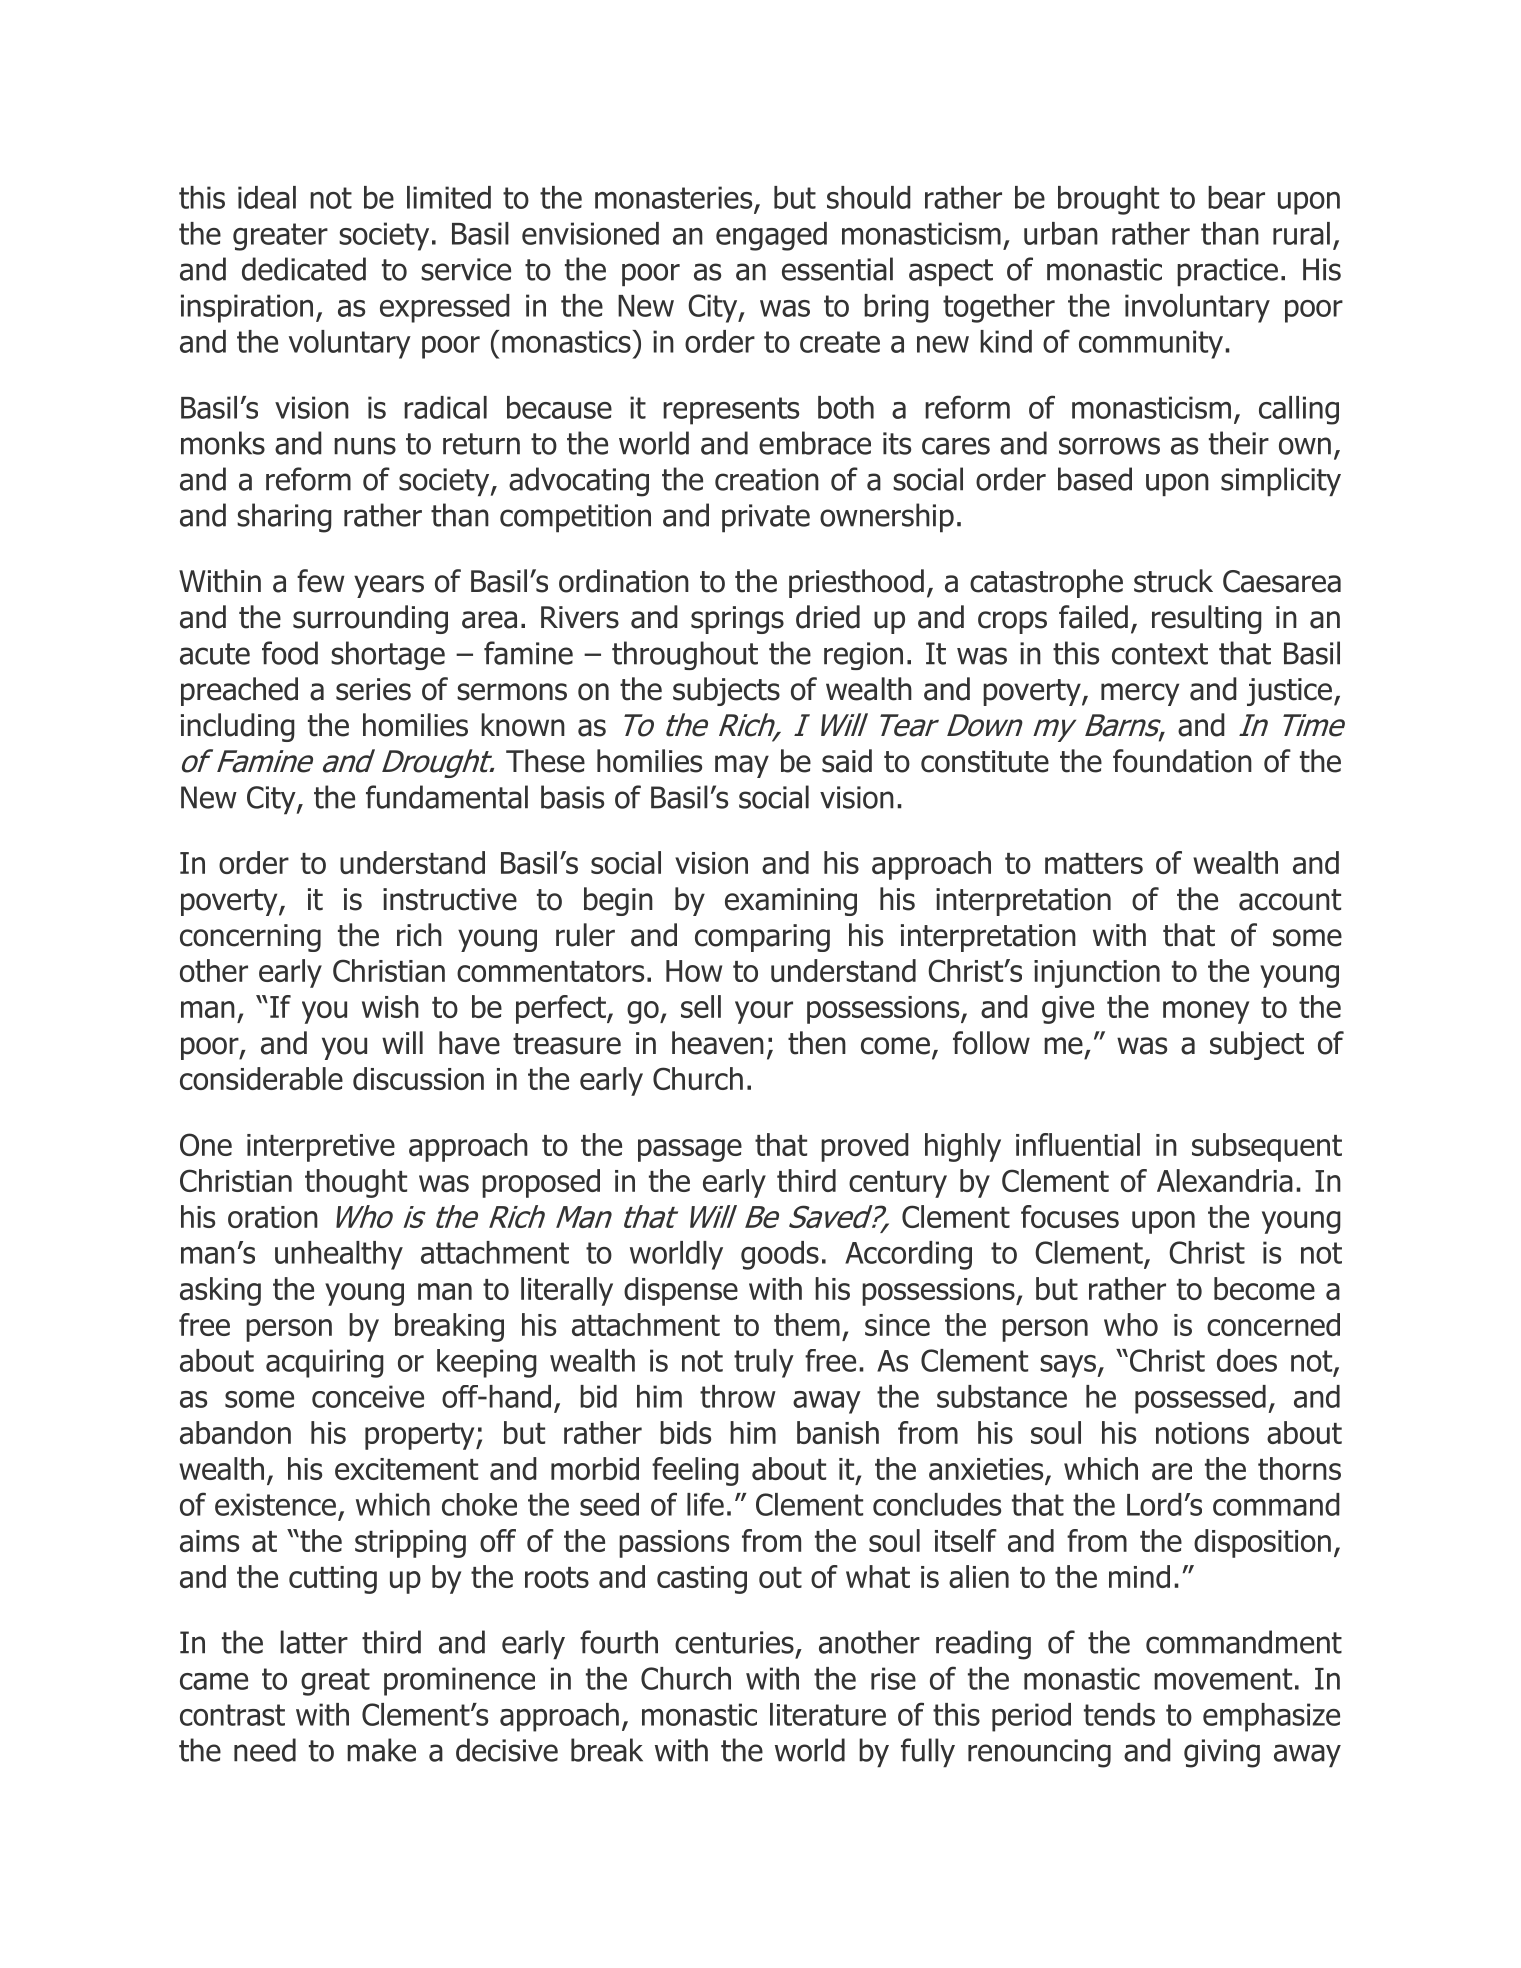  Describe the element at coordinates (381, 1750) in the image. I see `make` at that location.
